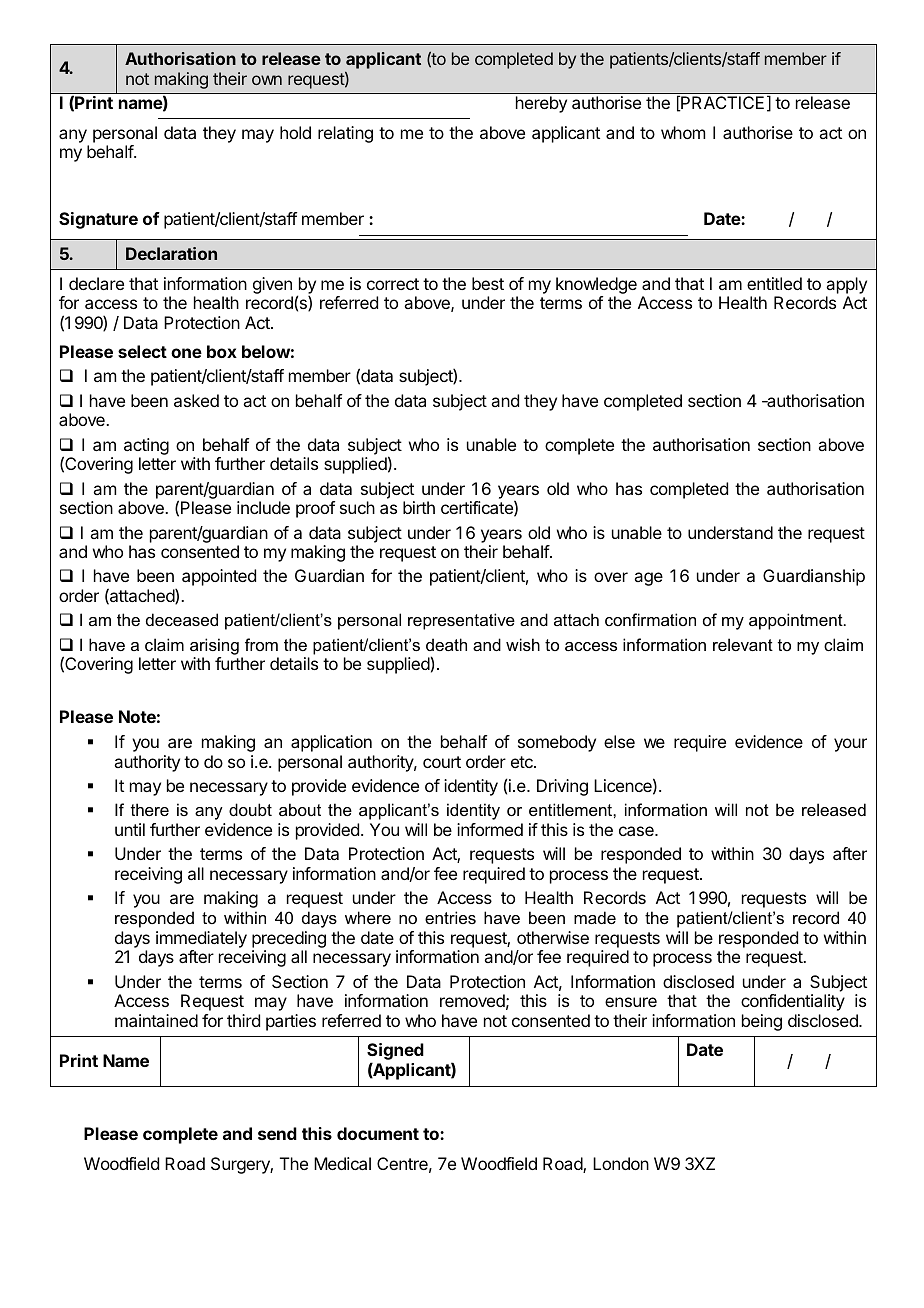 The height and width of the page is (1308, 924). What do you see at coordinates (743, 644) in the page?
I see `relevant` at bounding box center [743, 644].
